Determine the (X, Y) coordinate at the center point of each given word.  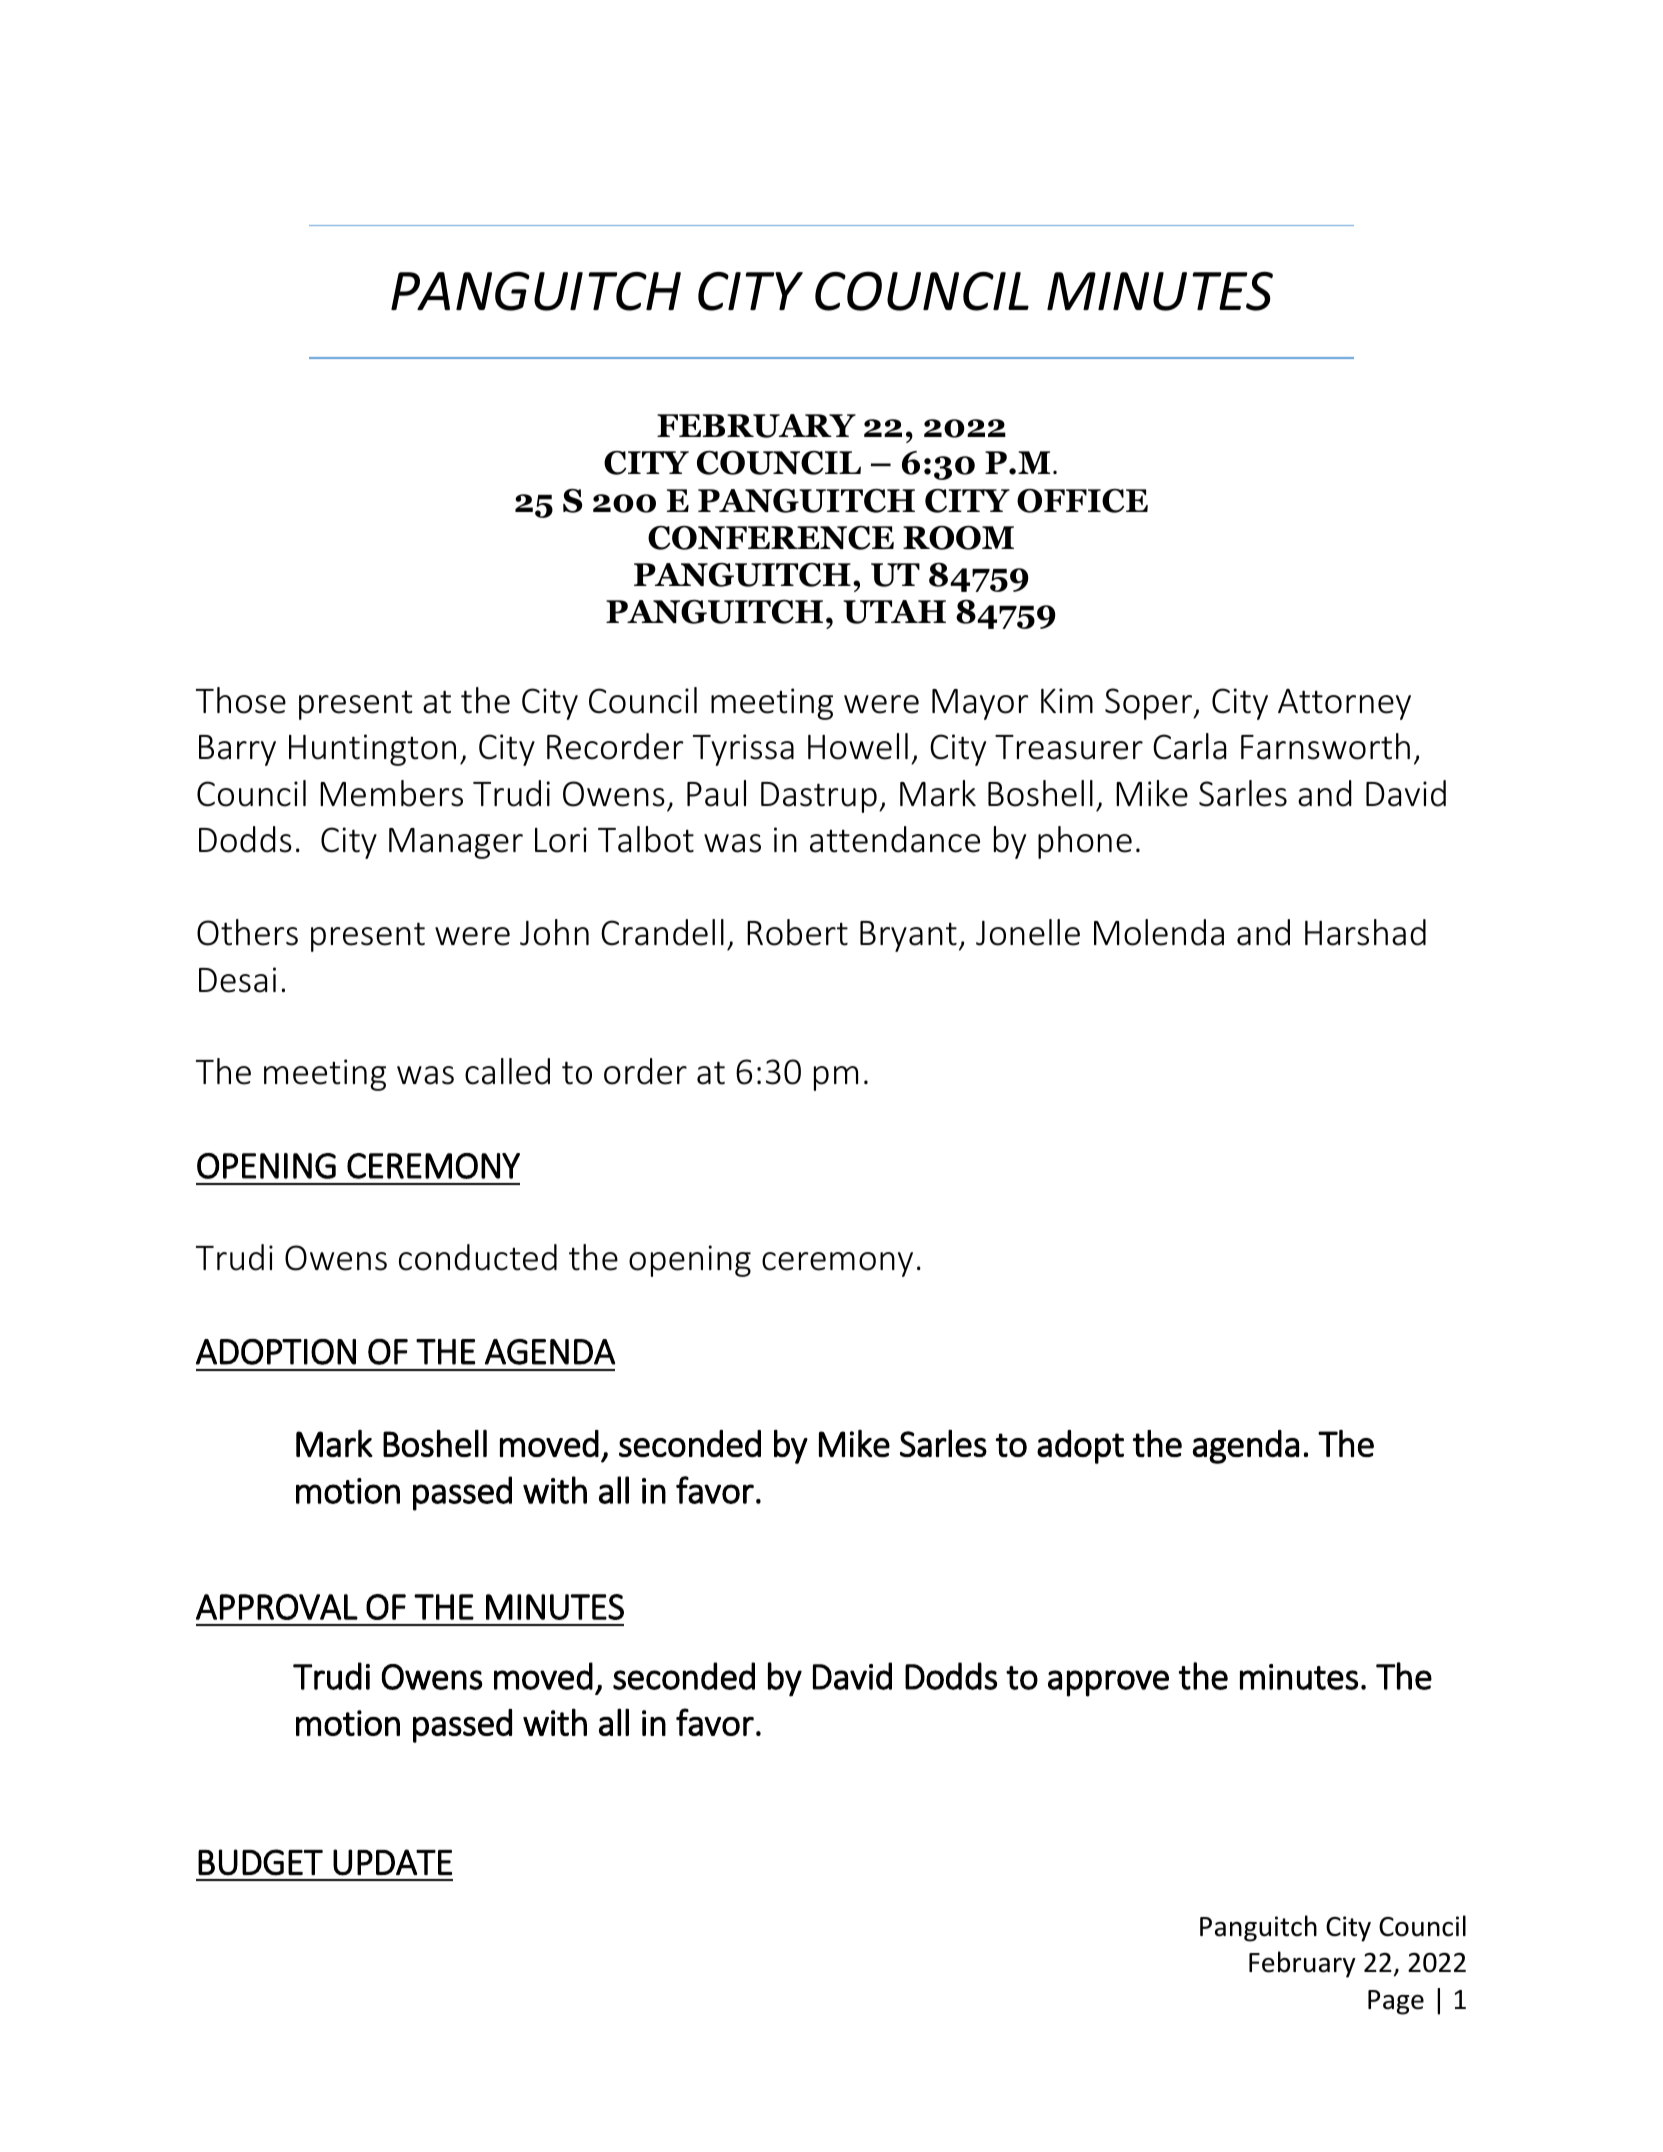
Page (1396, 2002)
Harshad (1365, 932)
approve (1108, 1683)
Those (241, 700)
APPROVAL (277, 1607)
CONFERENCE (771, 537)
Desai (237, 980)
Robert (797, 932)
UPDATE (392, 1862)
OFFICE (1082, 501)
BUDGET (260, 1862)
